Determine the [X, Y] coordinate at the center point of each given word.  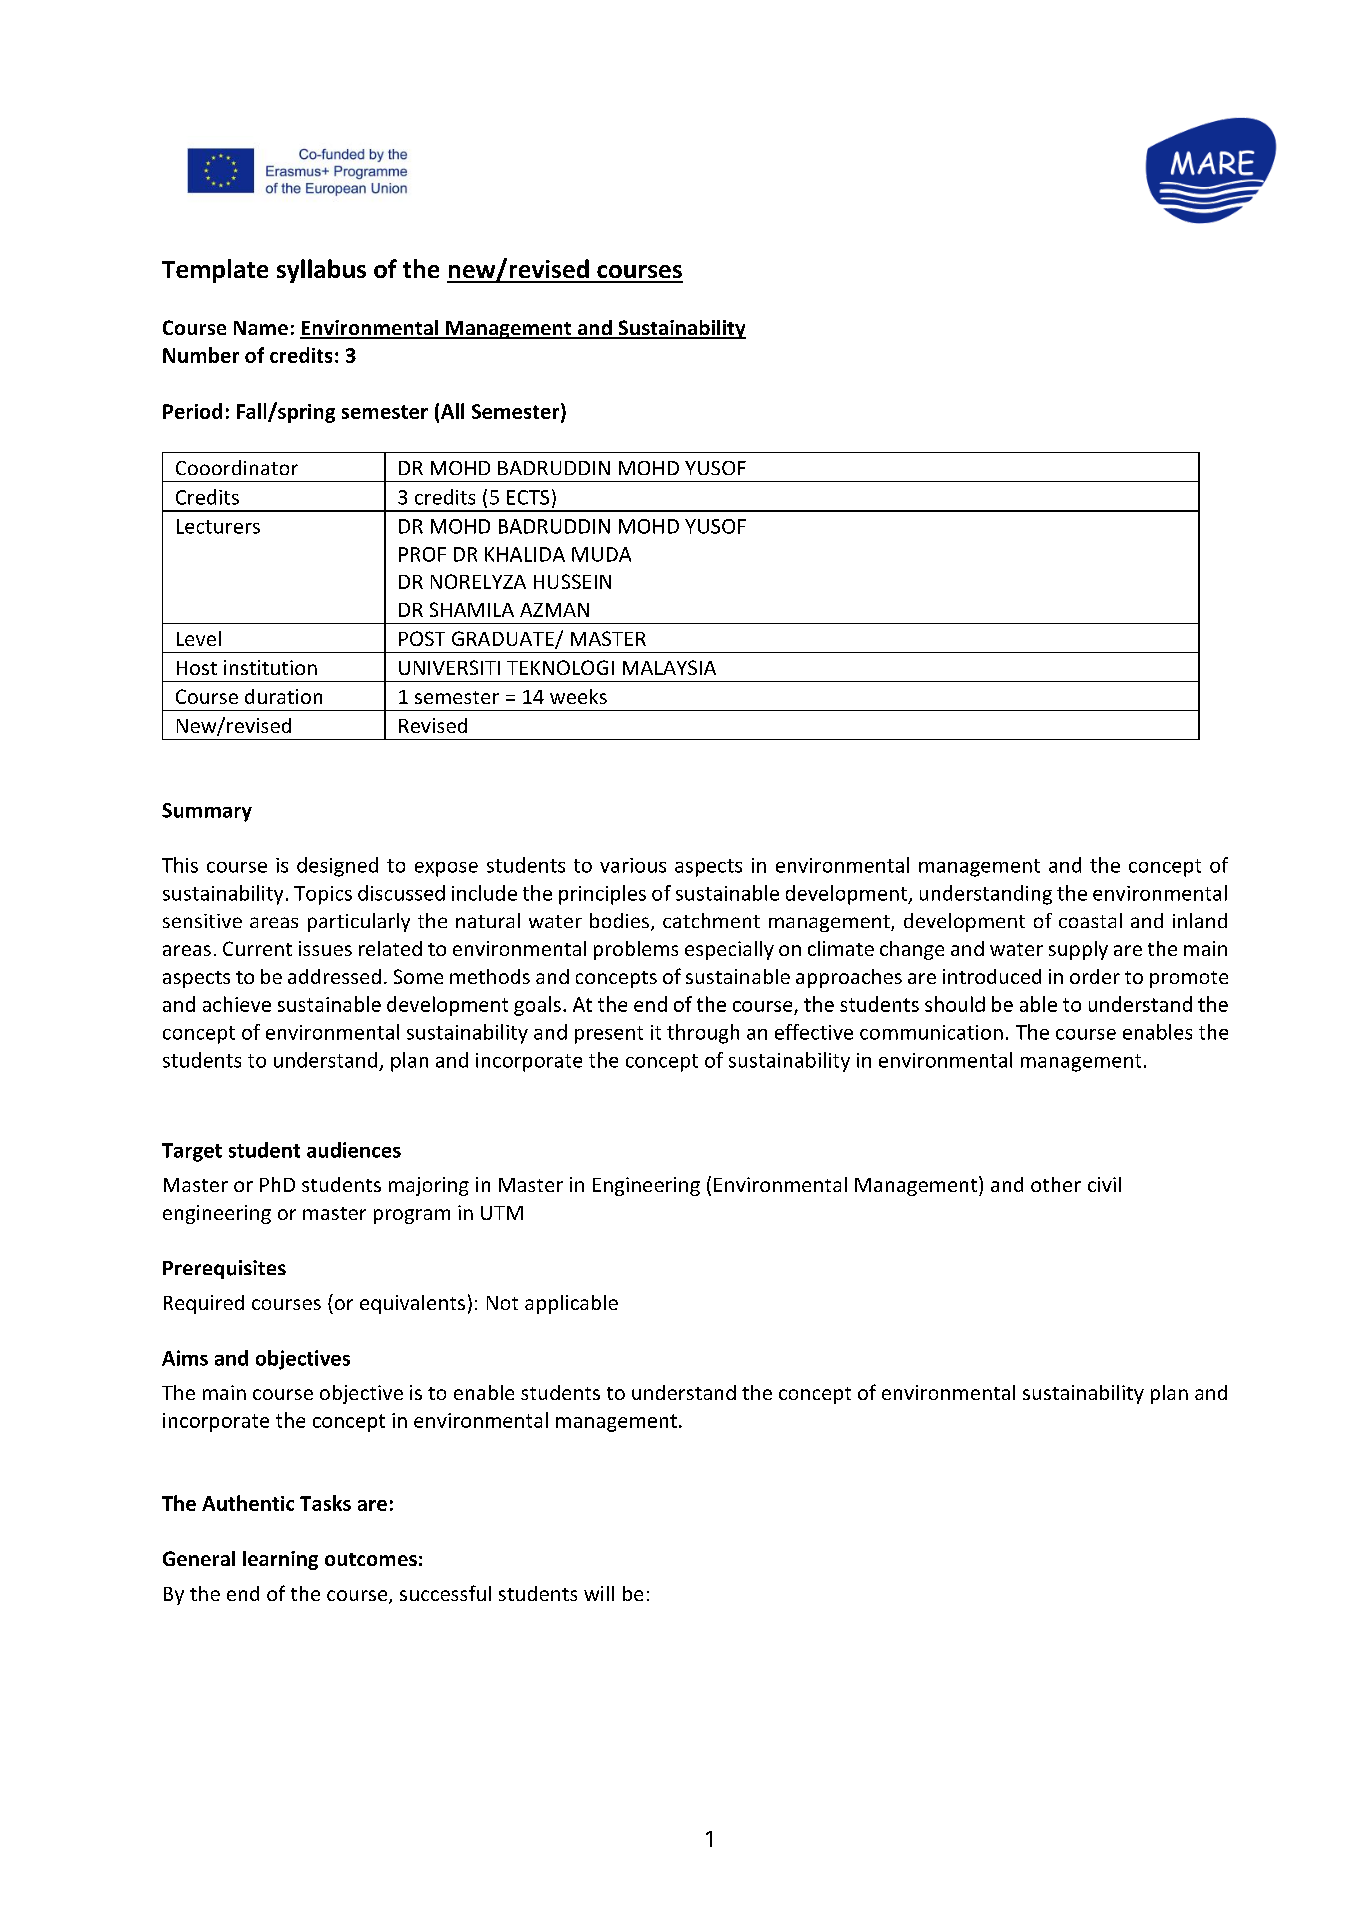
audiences [354, 1150]
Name [261, 328]
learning [280, 1560]
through [703, 1034]
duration [283, 696]
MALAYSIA [669, 667]
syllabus [321, 271]
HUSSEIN [572, 581]
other [1056, 1184]
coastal [1090, 920]
